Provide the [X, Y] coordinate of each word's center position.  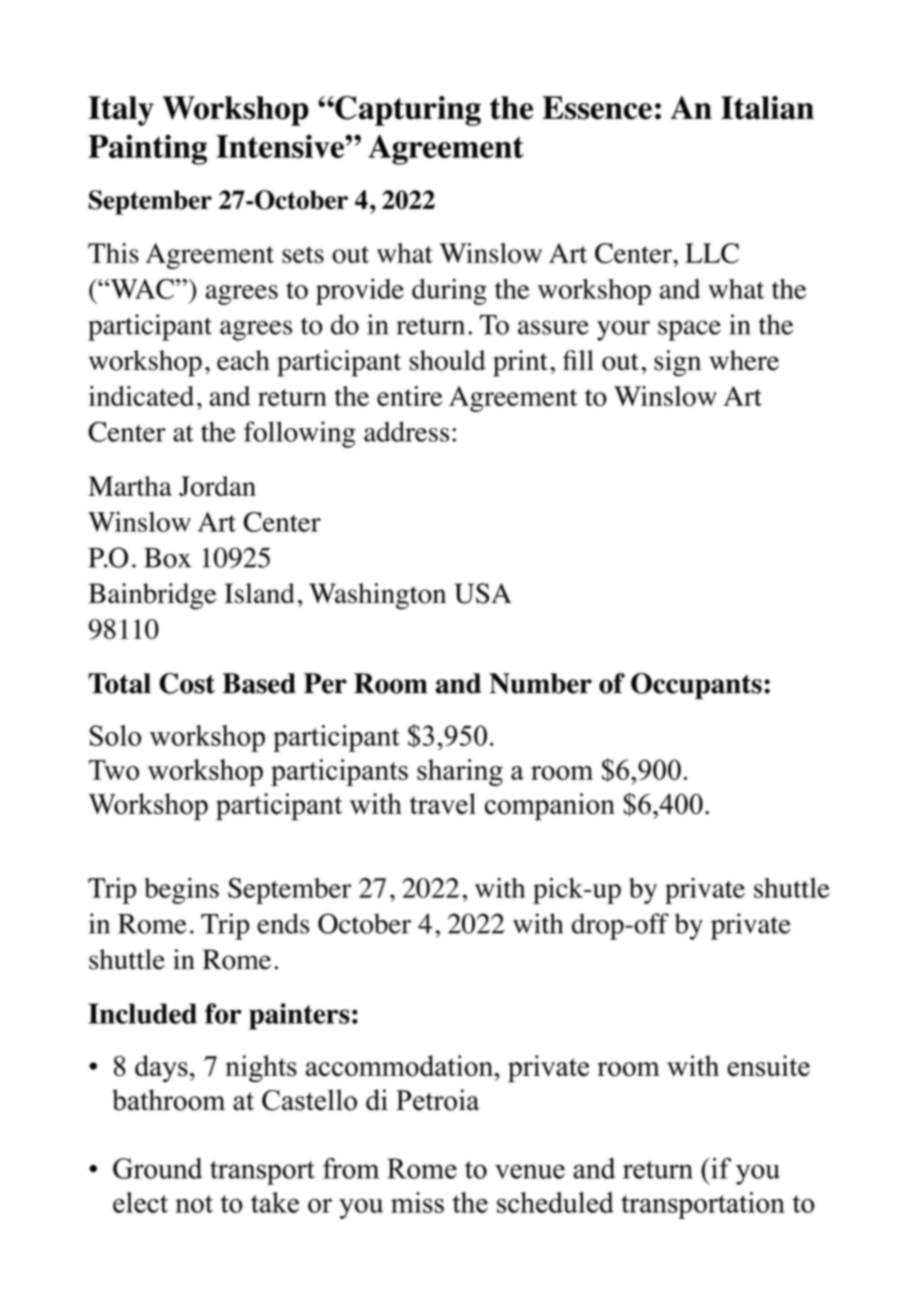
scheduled [555, 1202]
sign [677, 363]
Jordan [217, 486]
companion [550, 807]
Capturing [407, 111]
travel [442, 804]
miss [417, 1202]
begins [181, 891]
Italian [767, 108]
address [406, 431]
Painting [147, 149]
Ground [157, 1168]
